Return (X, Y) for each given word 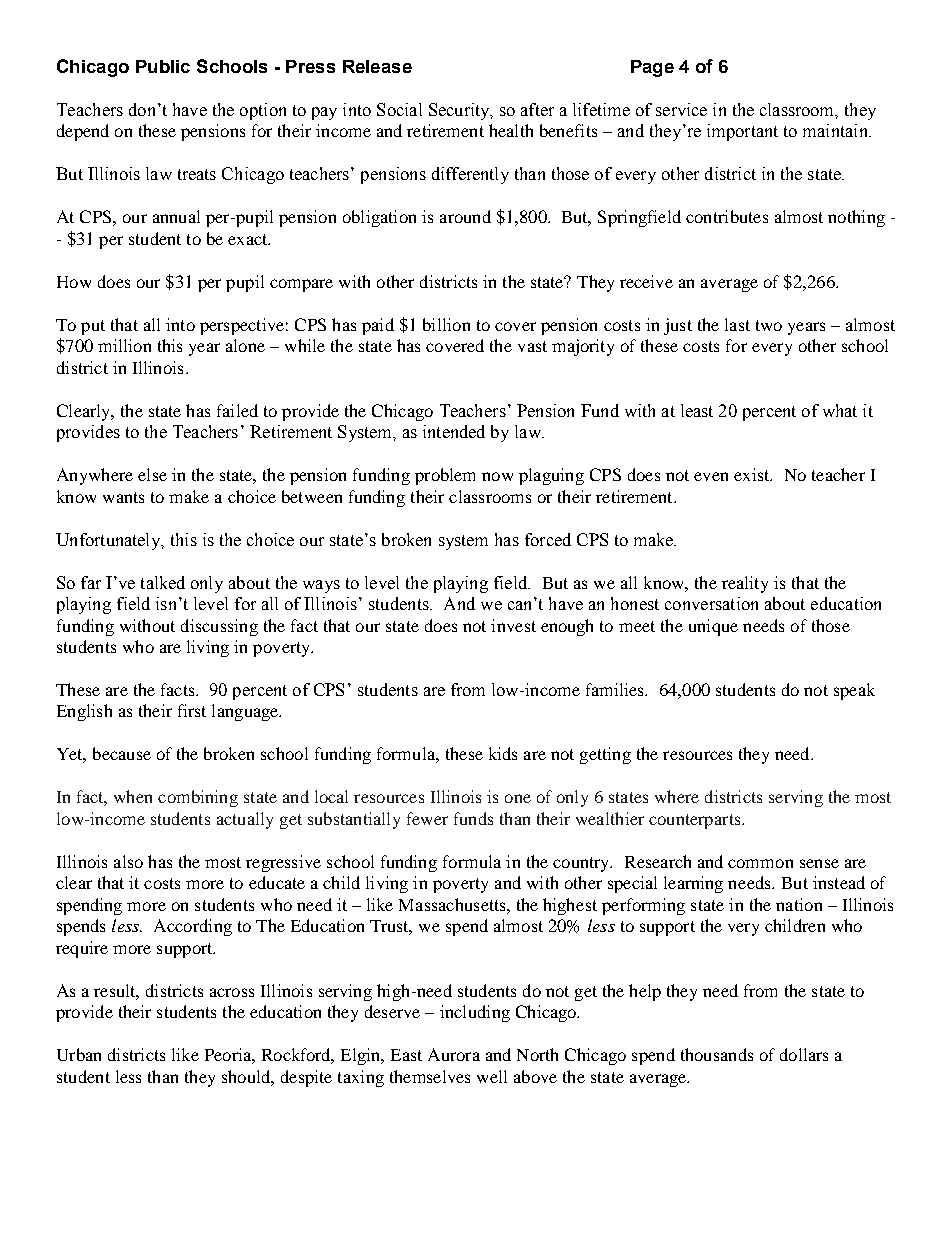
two (769, 325)
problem (445, 476)
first (192, 710)
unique (713, 627)
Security (460, 111)
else (152, 474)
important (742, 132)
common (760, 863)
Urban (79, 1054)
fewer (427, 818)
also (128, 861)
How (74, 282)
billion (446, 324)
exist (753, 474)
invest (513, 625)
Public (163, 66)
